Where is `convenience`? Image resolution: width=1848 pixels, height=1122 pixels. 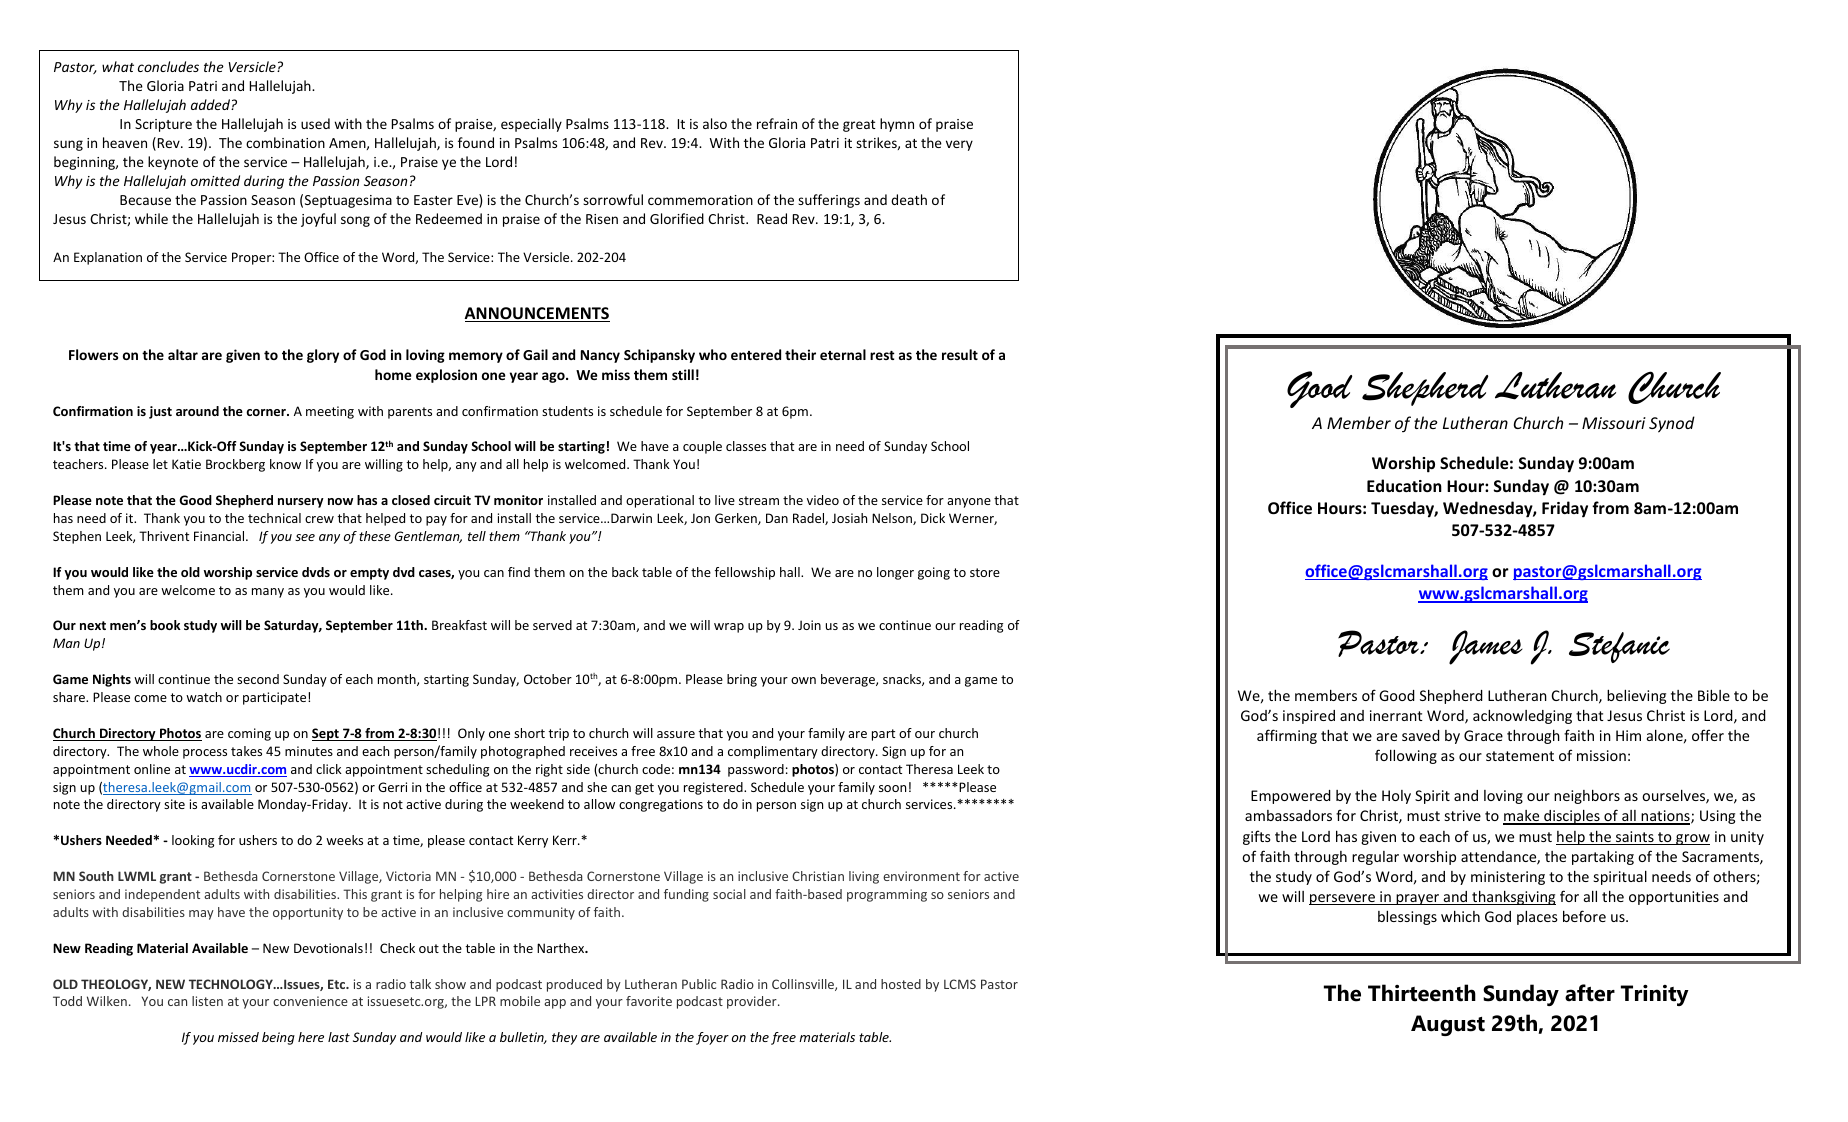
convenience is located at coordinates (310, 1001).
